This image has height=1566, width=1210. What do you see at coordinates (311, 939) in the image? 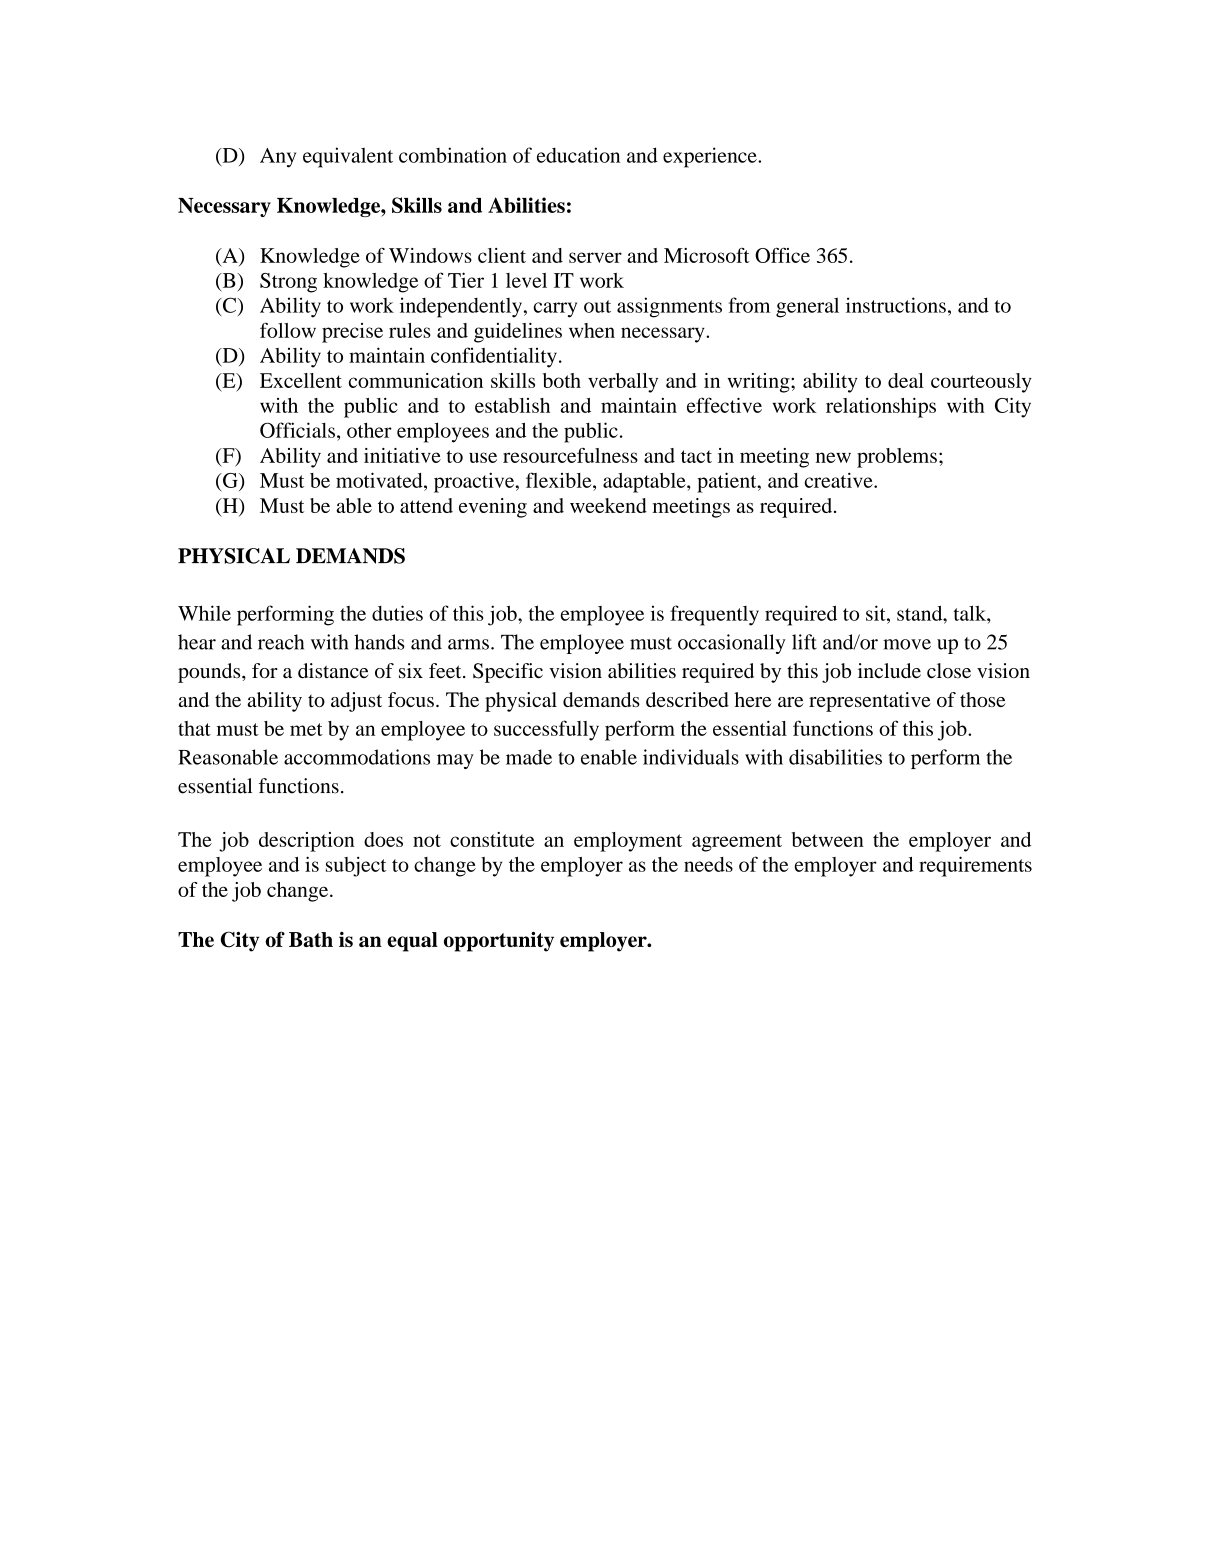
I see `Bath` at bounding box center [311, 939].
